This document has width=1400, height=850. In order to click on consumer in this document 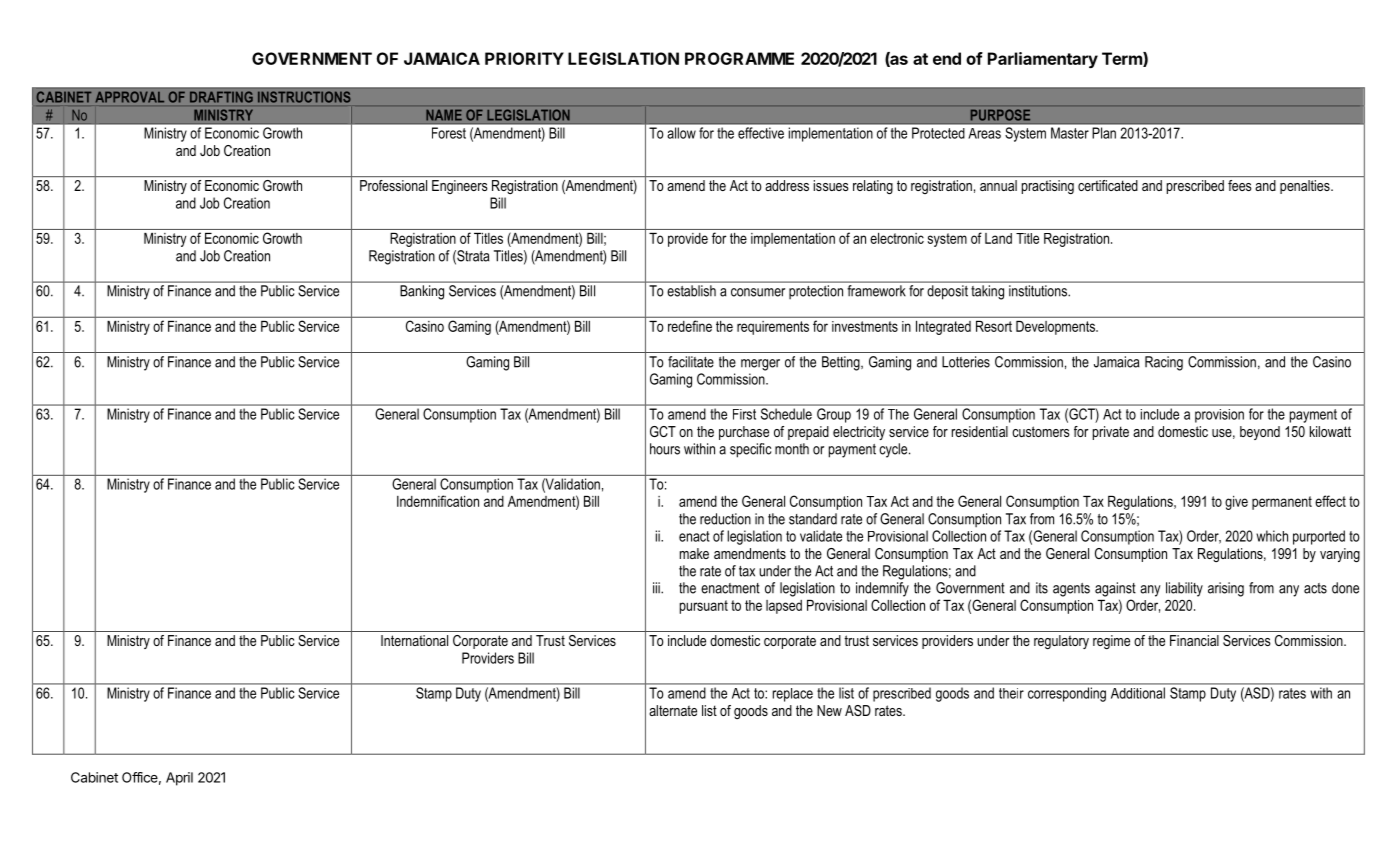, I will do `click(758, 292)`.
